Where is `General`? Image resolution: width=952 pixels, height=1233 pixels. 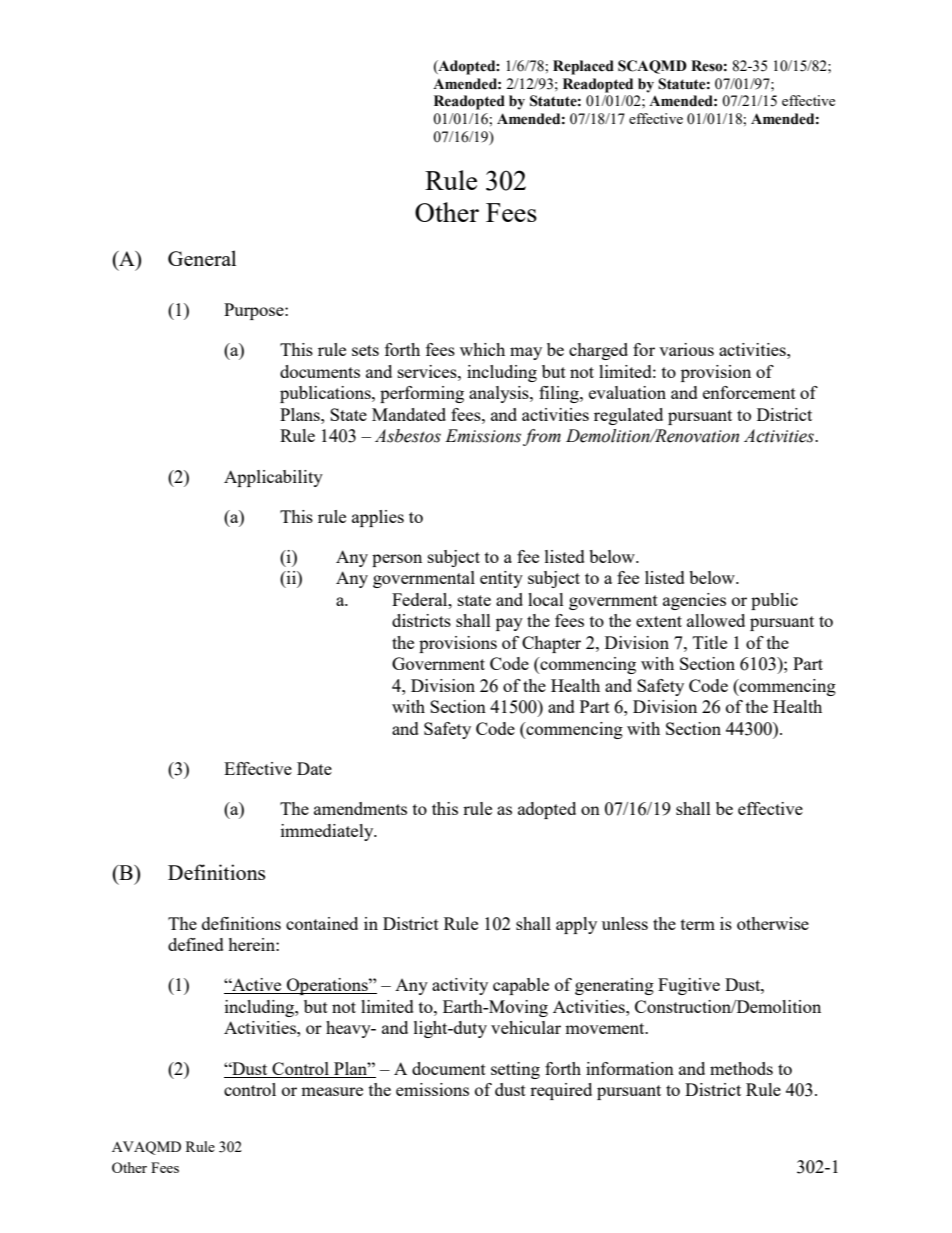 General is located at coordinates (202, 258).
